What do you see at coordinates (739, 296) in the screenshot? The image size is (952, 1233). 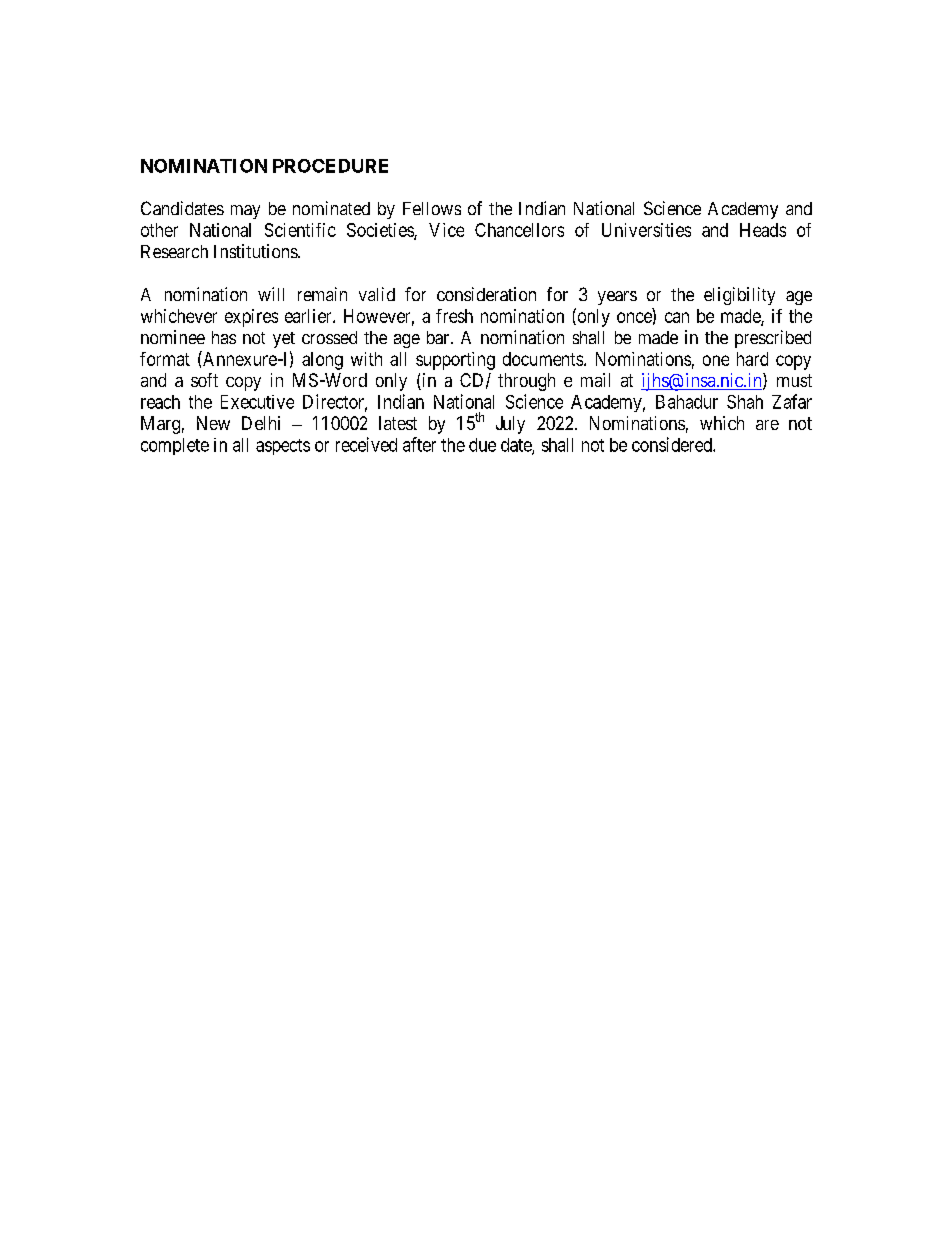 I see `eligibility` at bounding box center [739, 296].
